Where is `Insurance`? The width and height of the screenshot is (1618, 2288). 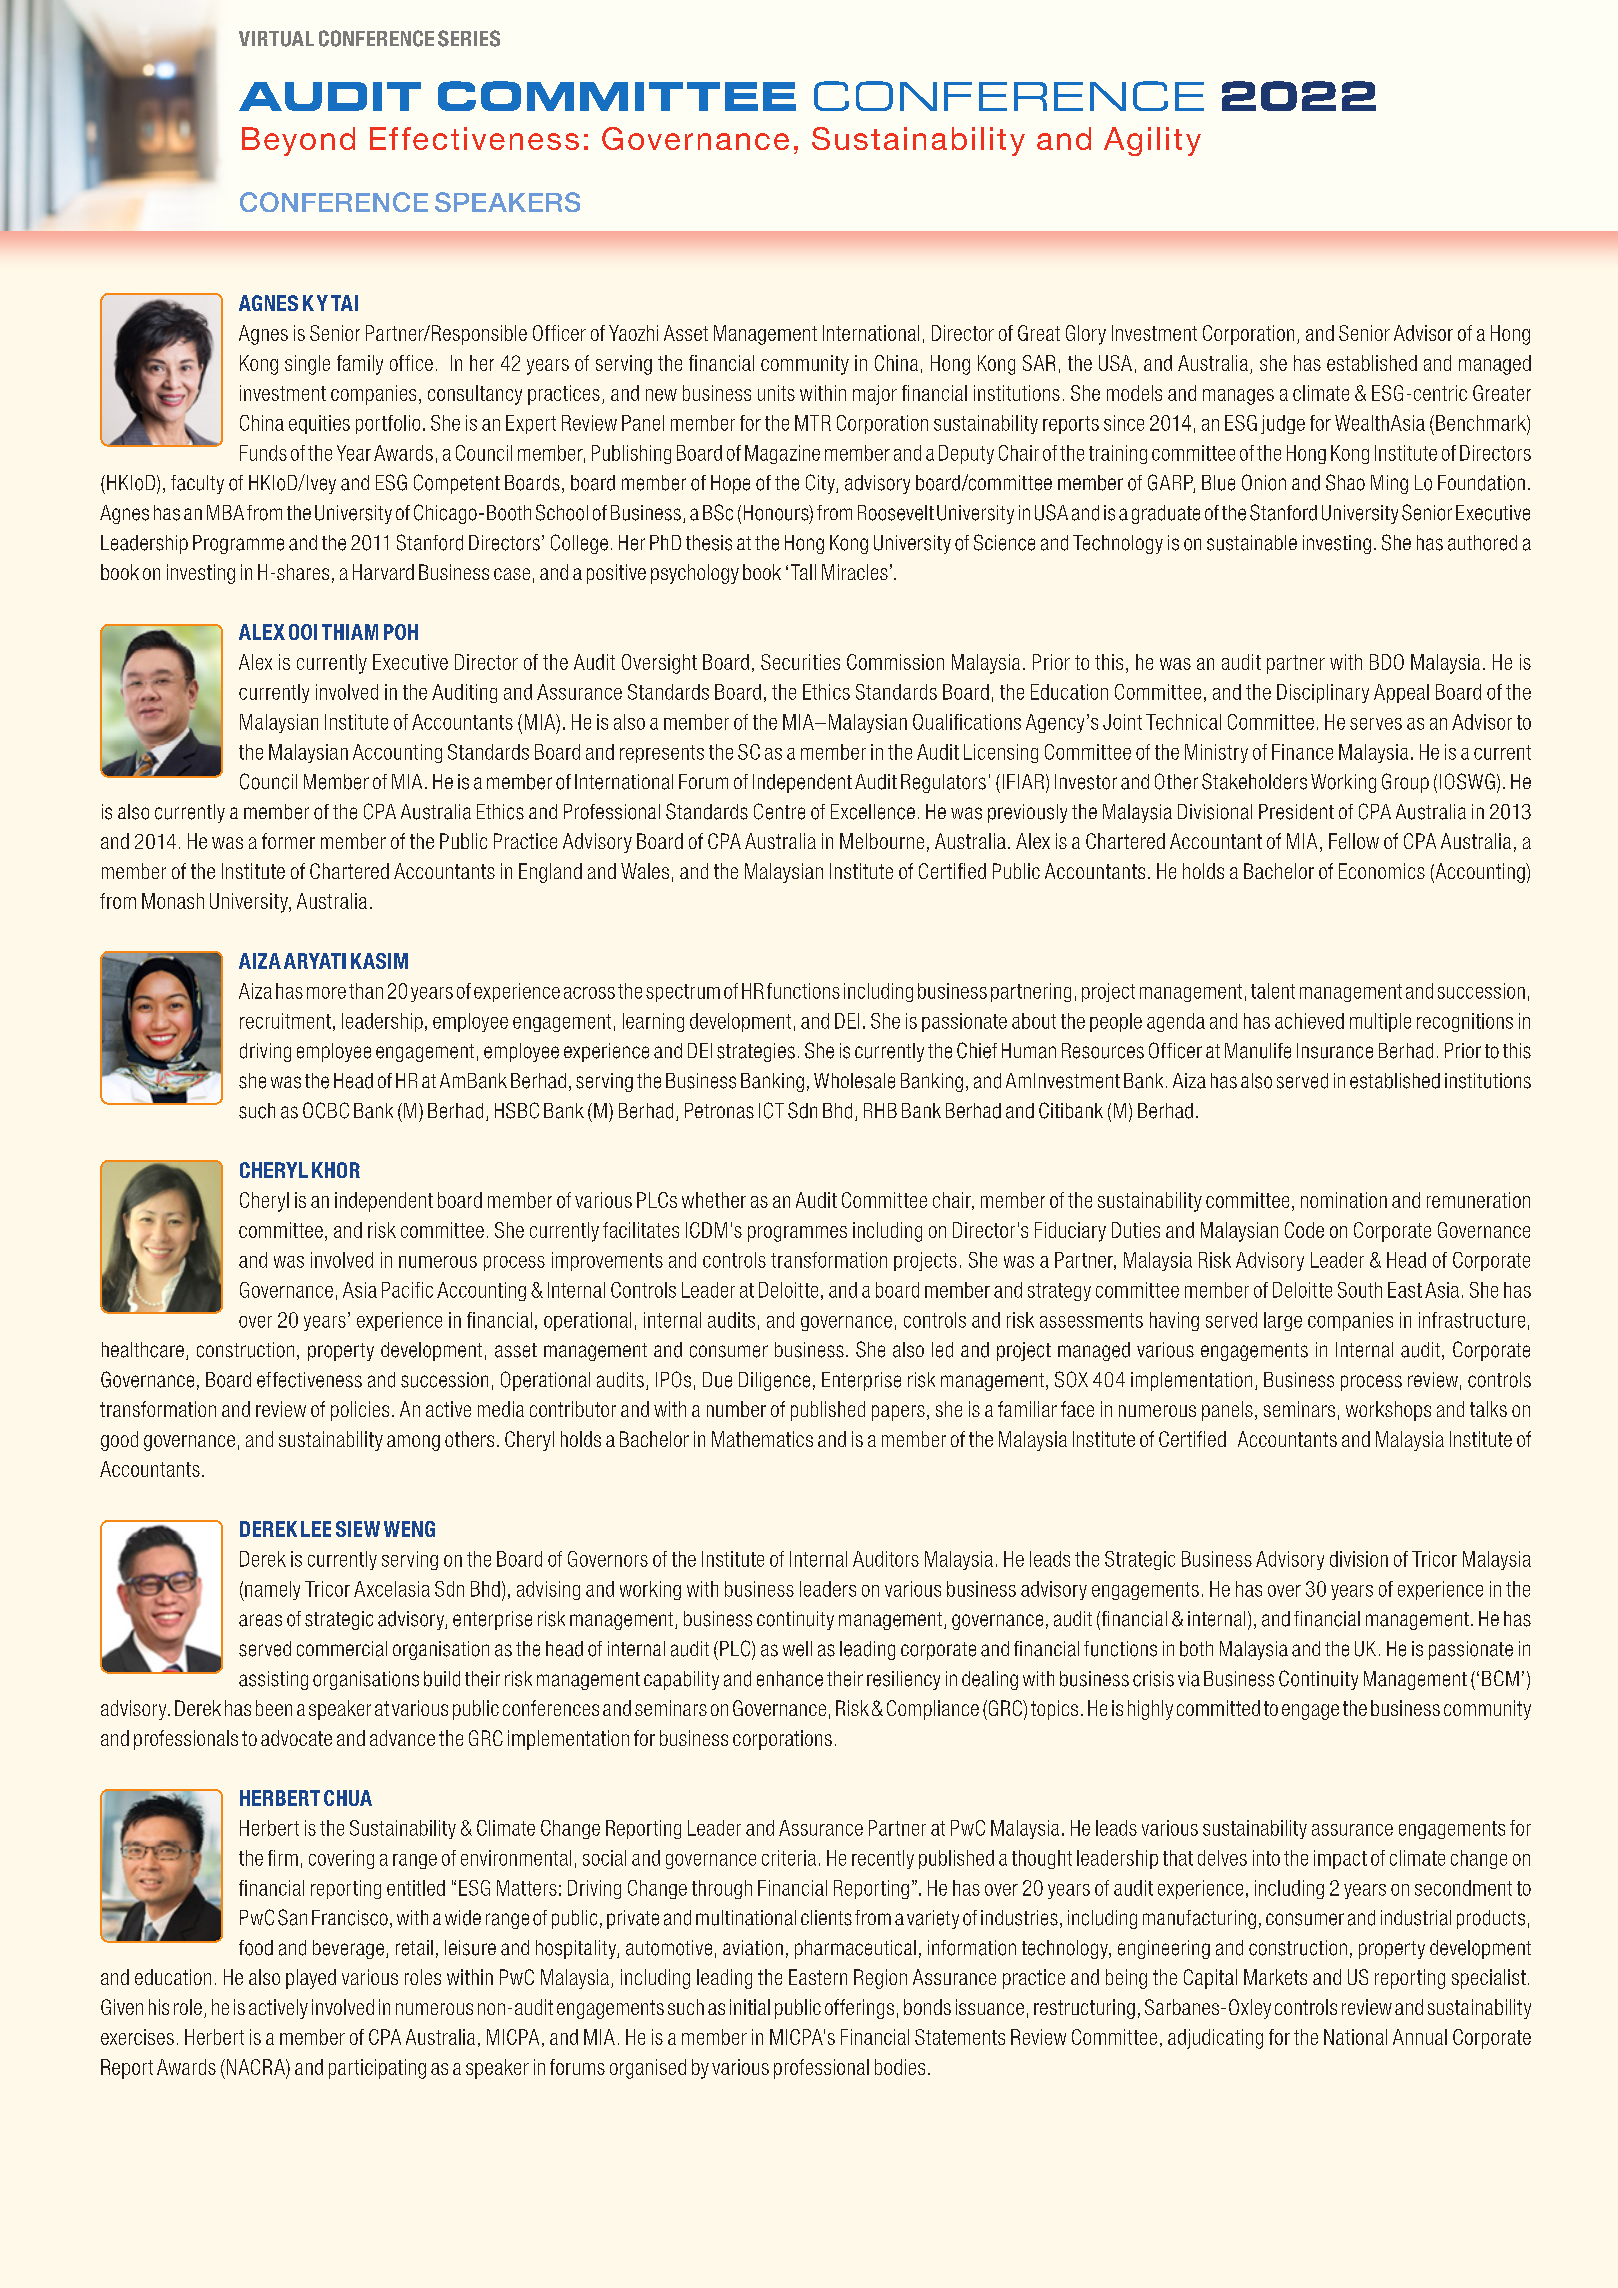 Insurance is located at coordinates (1335, 1051).
